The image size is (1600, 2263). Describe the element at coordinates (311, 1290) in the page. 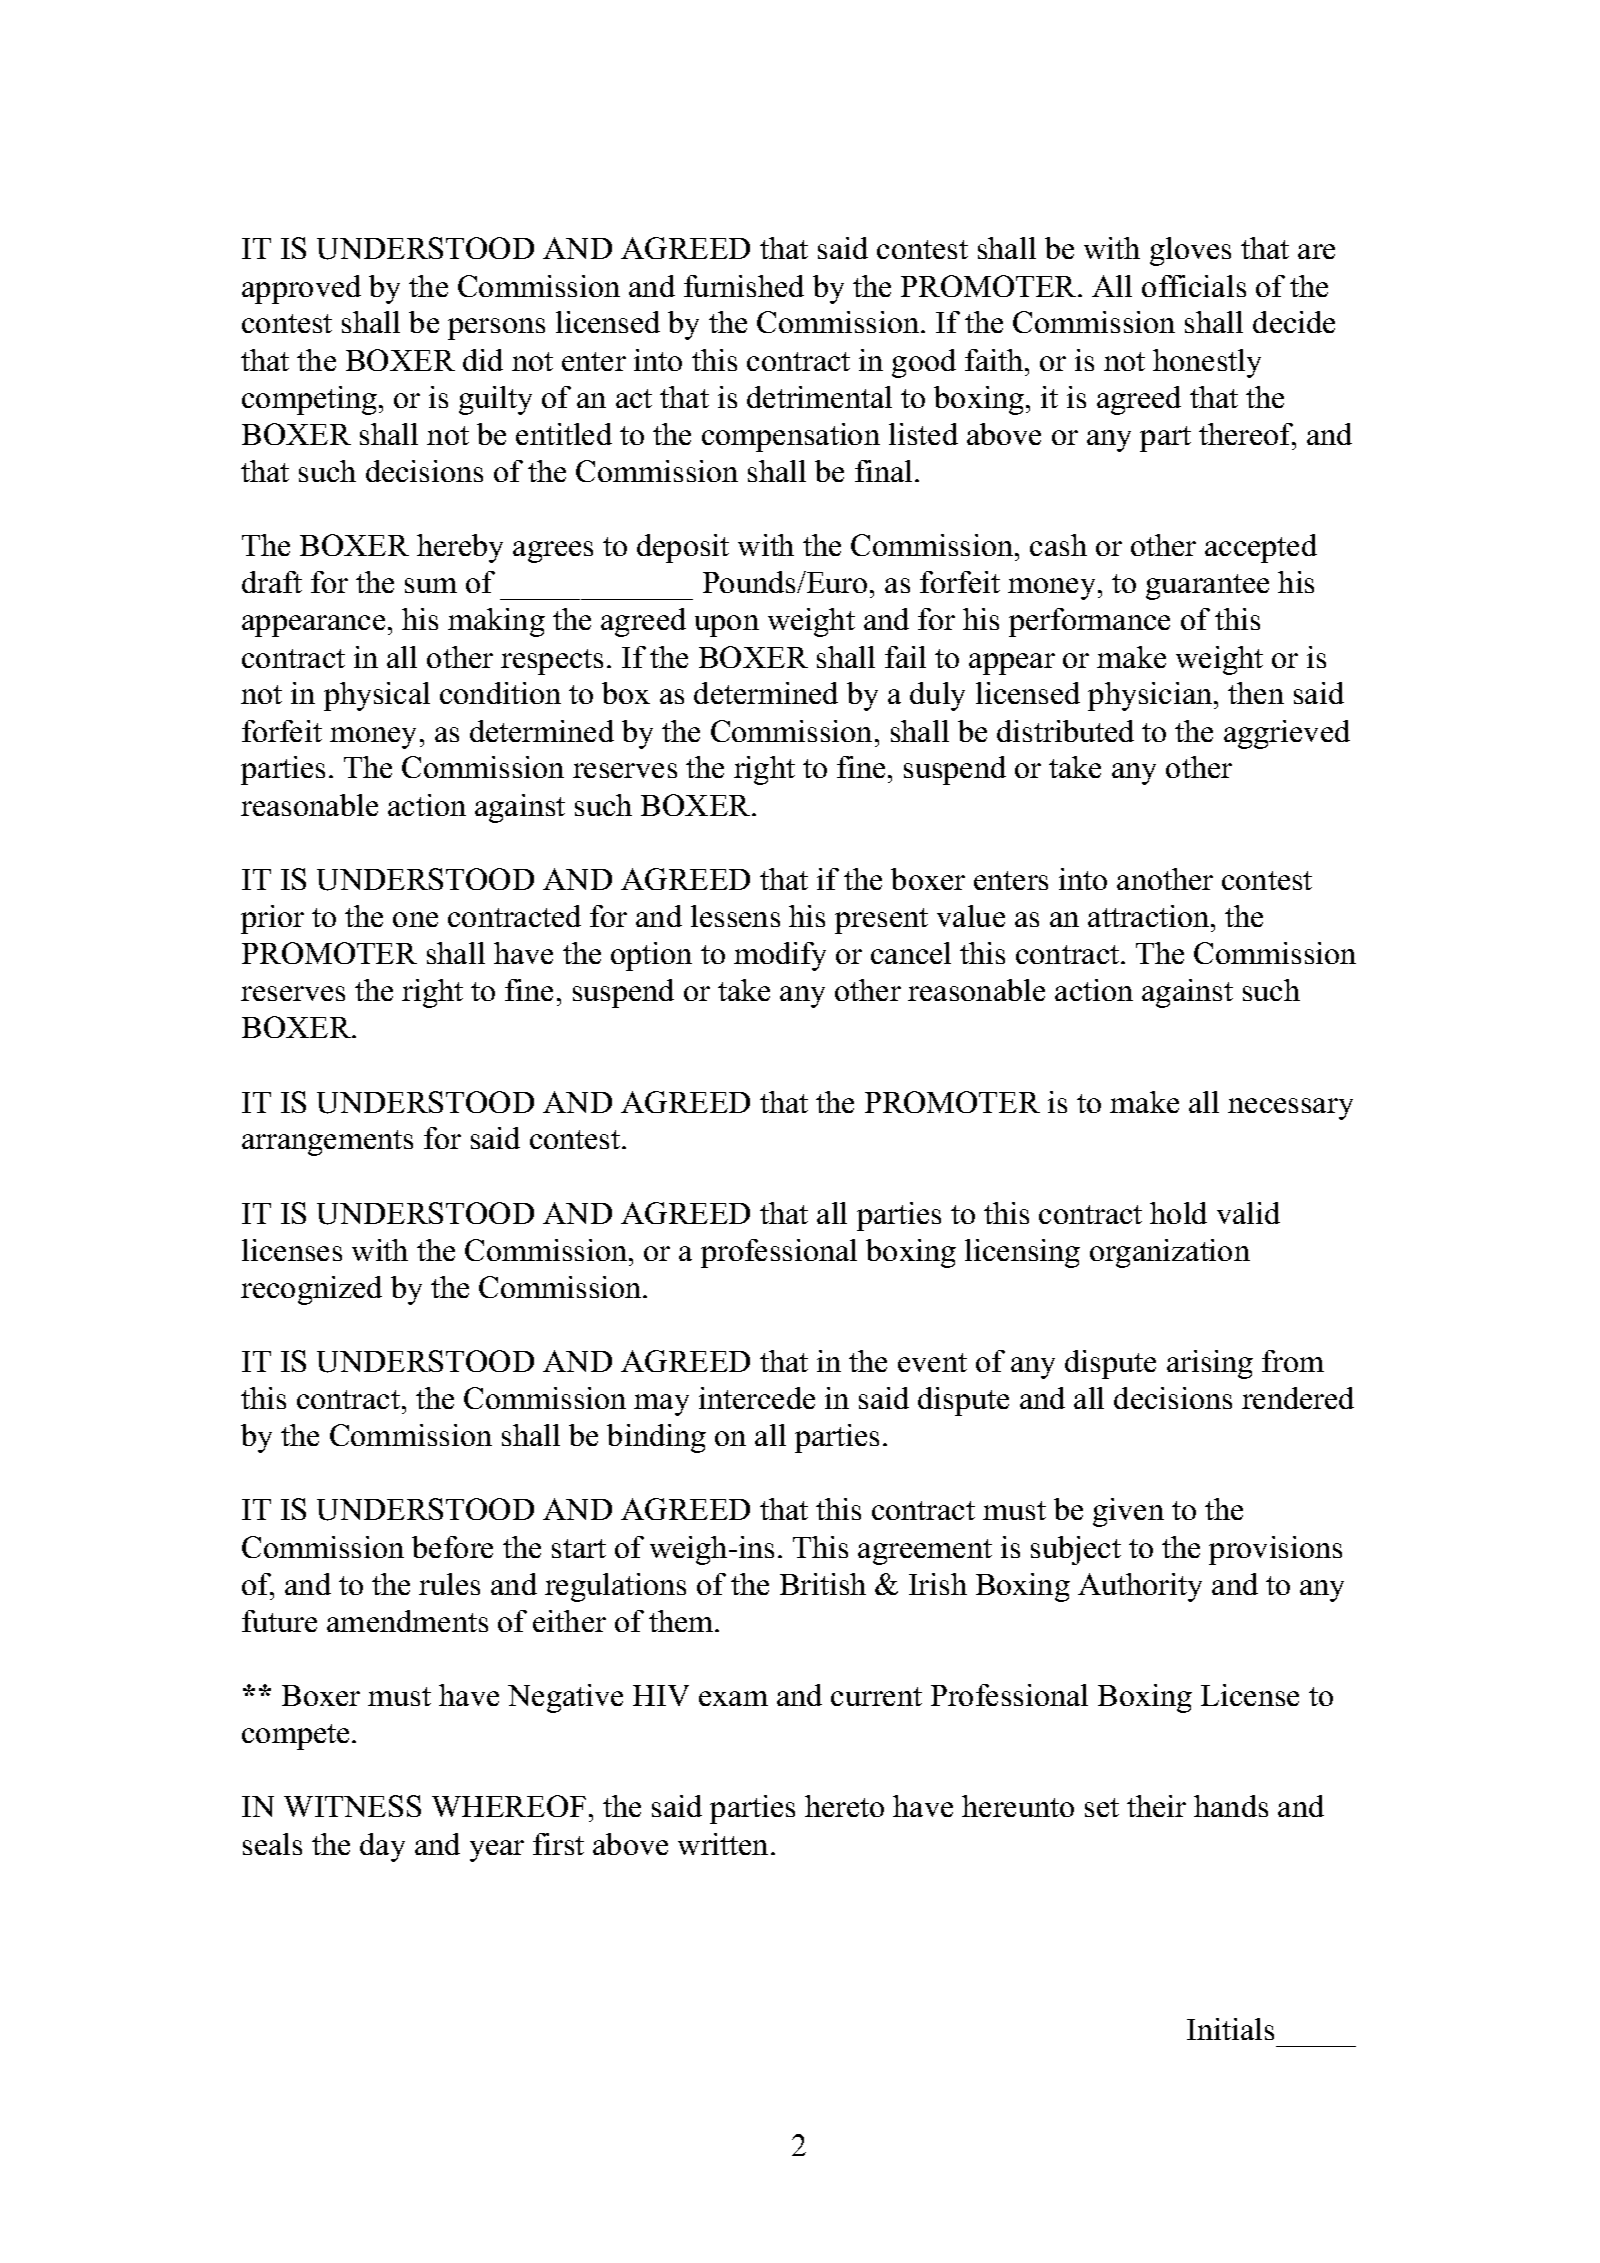

I see `recognized` at that location.
